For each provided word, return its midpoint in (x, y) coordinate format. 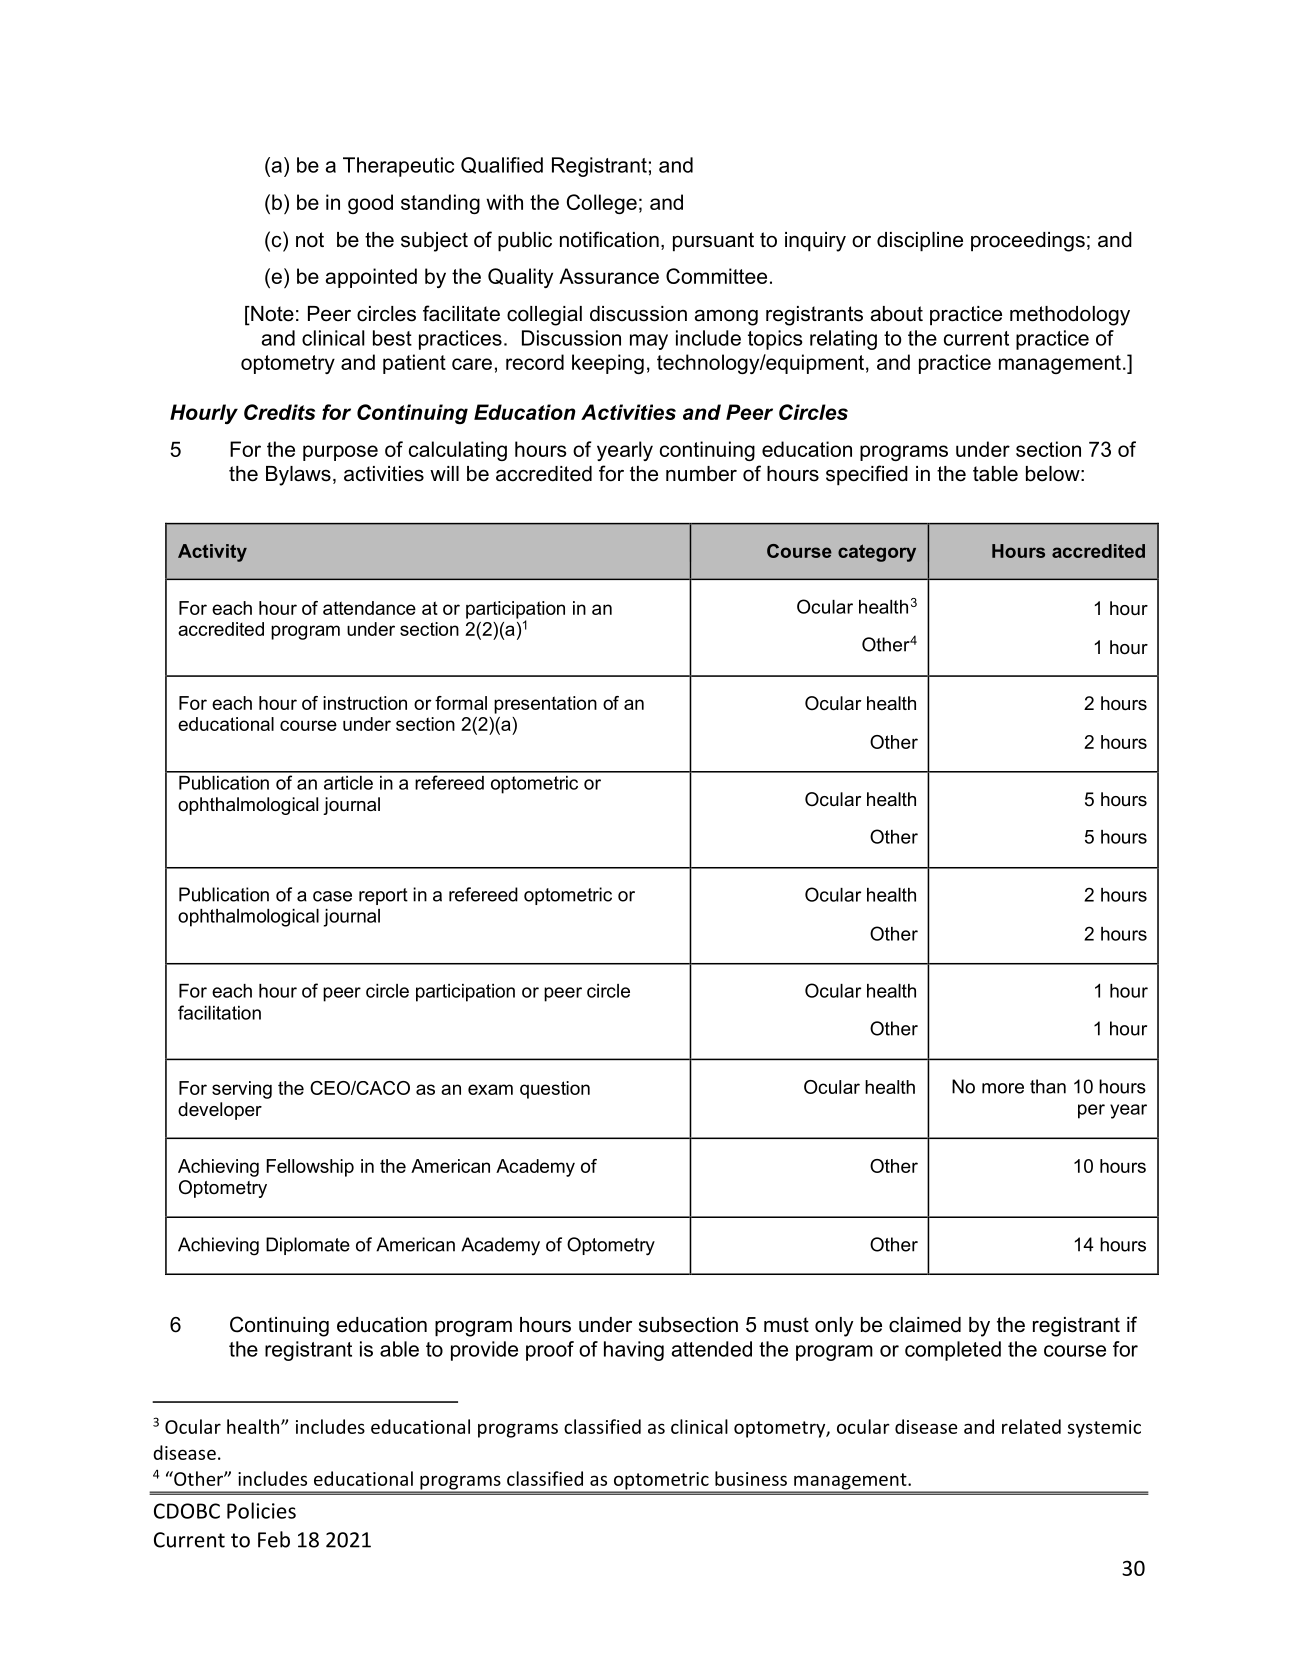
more (1003, 1088)
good (370, 204)
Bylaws (298, 476)
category (877, 553)
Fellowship (310, 1168)
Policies (261, 1510)
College (602, 204)
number (701, 474)
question (555, 1090)
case (332, 896)
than (1048, 1086)
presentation (545, 705)
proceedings (1028, 242)
